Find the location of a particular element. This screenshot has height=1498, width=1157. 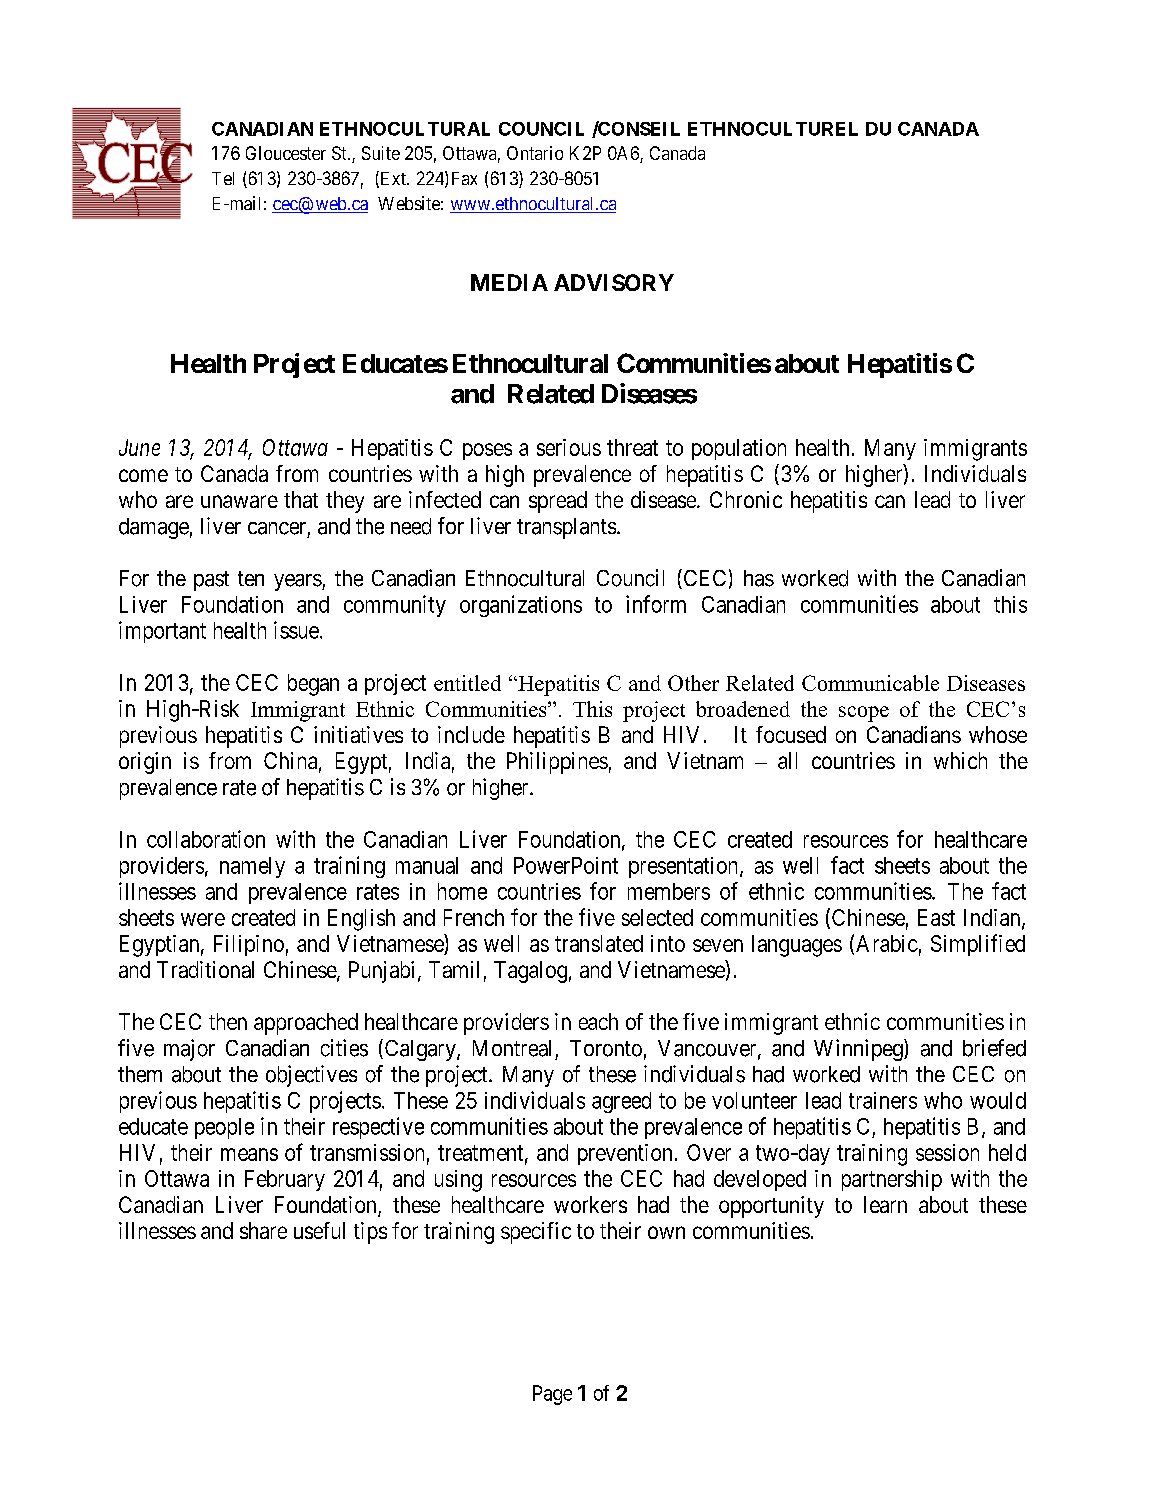

unaware is located at coordinates (239, 501).
